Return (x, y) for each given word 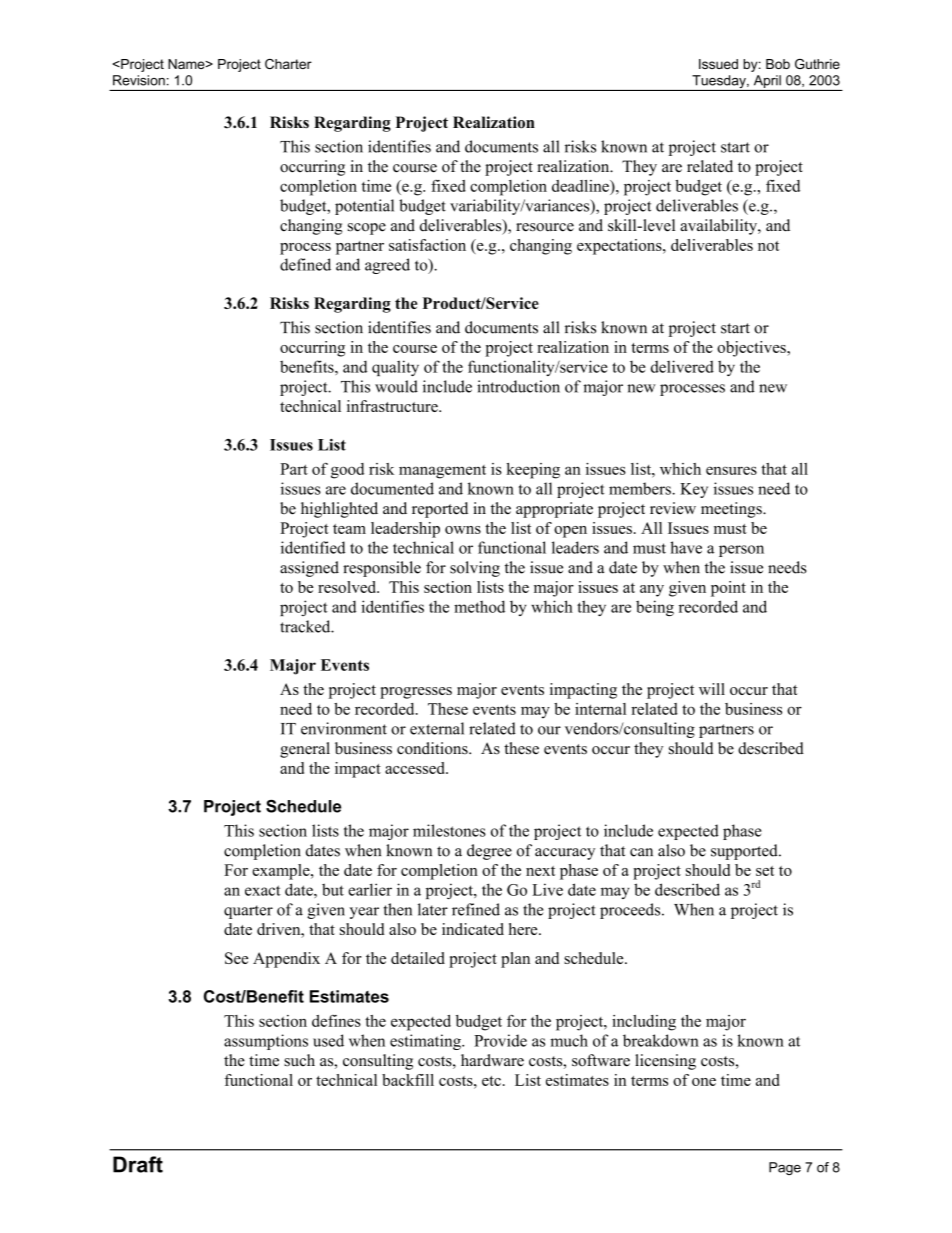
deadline (581, 186)
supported (745, 852)
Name (187, 64)
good (347, 471)
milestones (449, 830)
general (305, 750)
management (442, 472)
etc (491, 1081)
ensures (731, 470)
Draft (138, 1164)
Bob (778, 64)
